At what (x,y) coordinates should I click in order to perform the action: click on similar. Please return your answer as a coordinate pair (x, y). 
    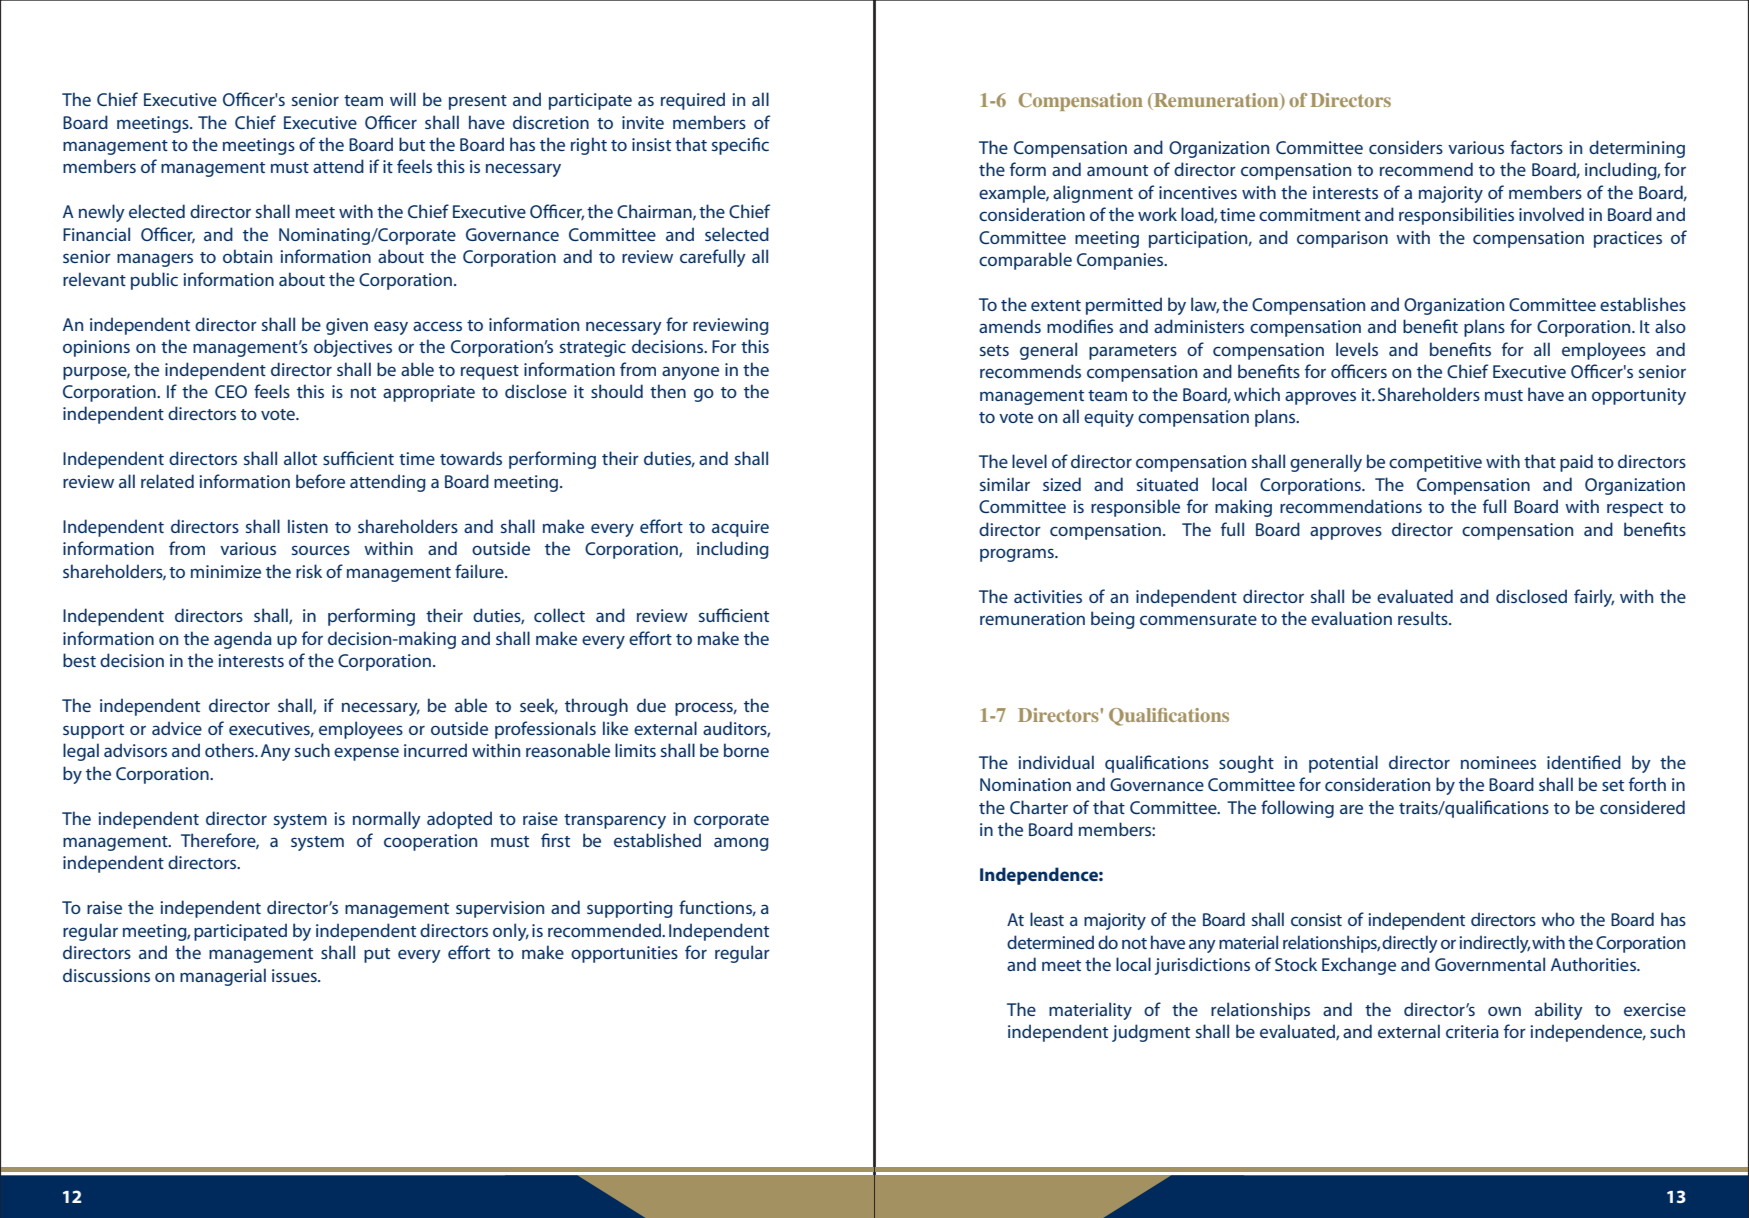
    Looking at the image, I should click on (1005, 484).
